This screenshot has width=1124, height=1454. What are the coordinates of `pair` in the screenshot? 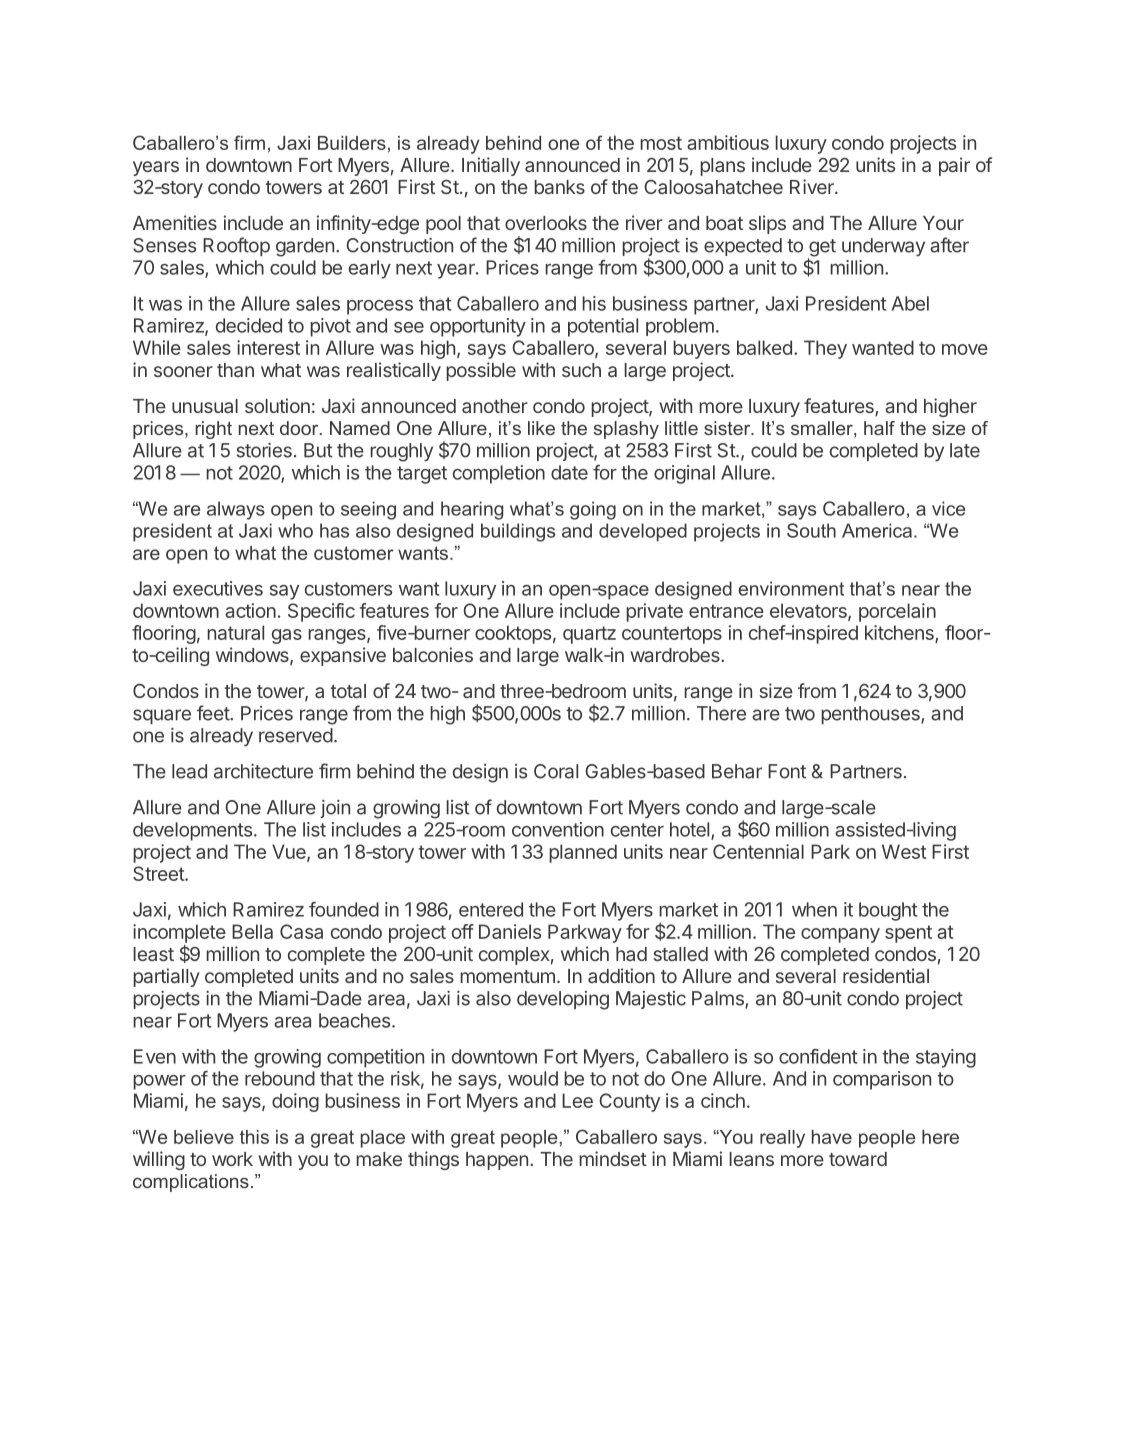 It's located at (954, 166).
